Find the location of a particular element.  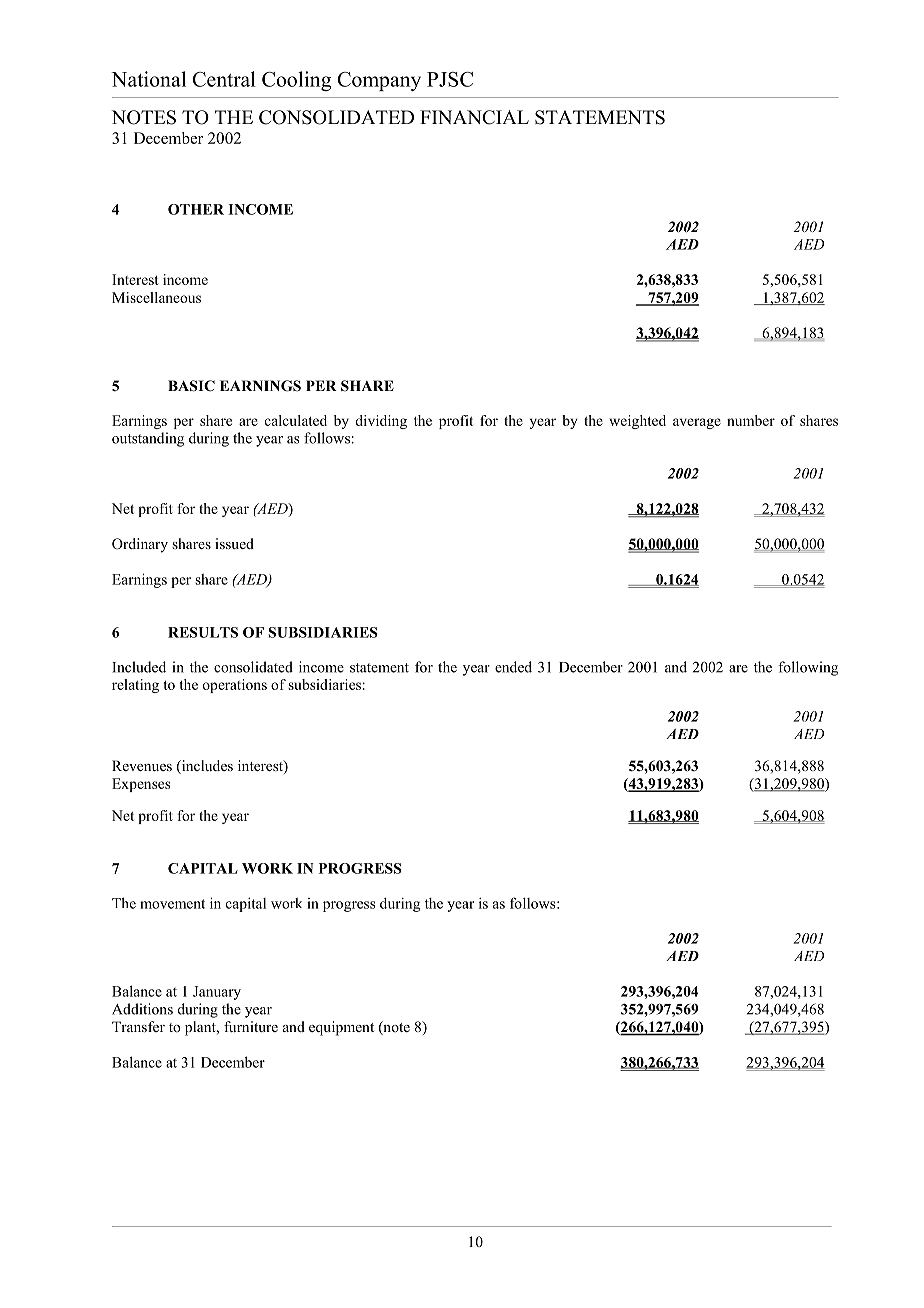

Central is located at coordinates (224, 79).
